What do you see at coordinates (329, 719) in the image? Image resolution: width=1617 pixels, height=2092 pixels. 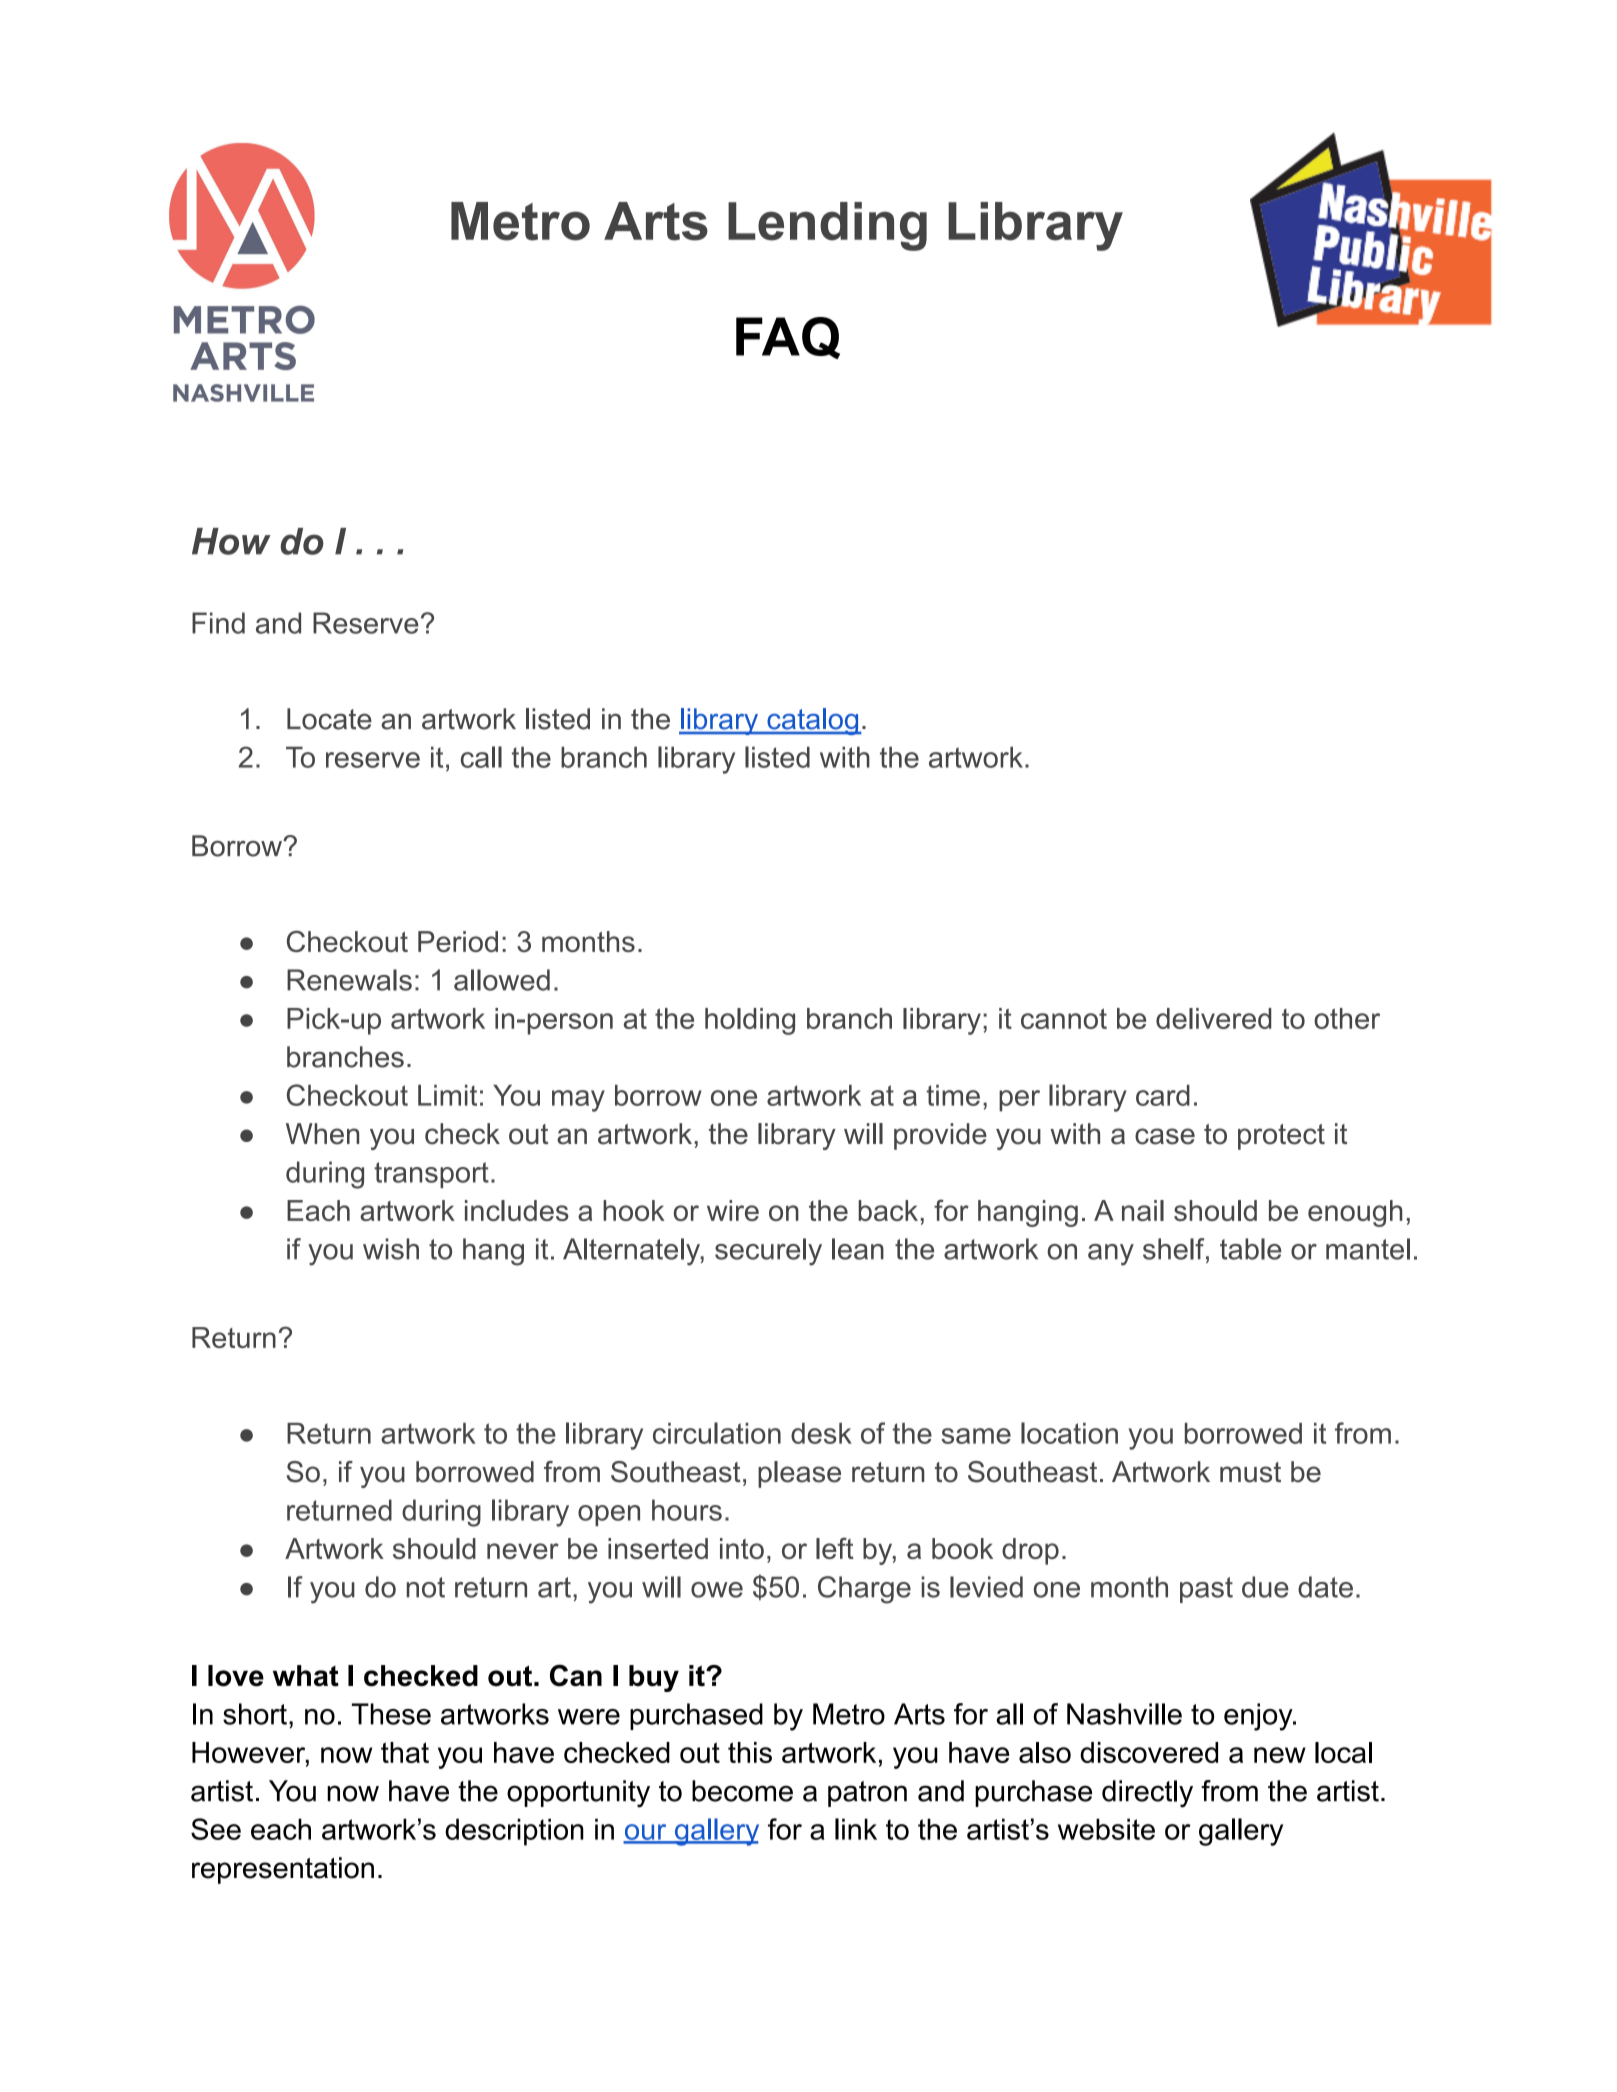 I see `Locate` at bounding box center [329, 719].
